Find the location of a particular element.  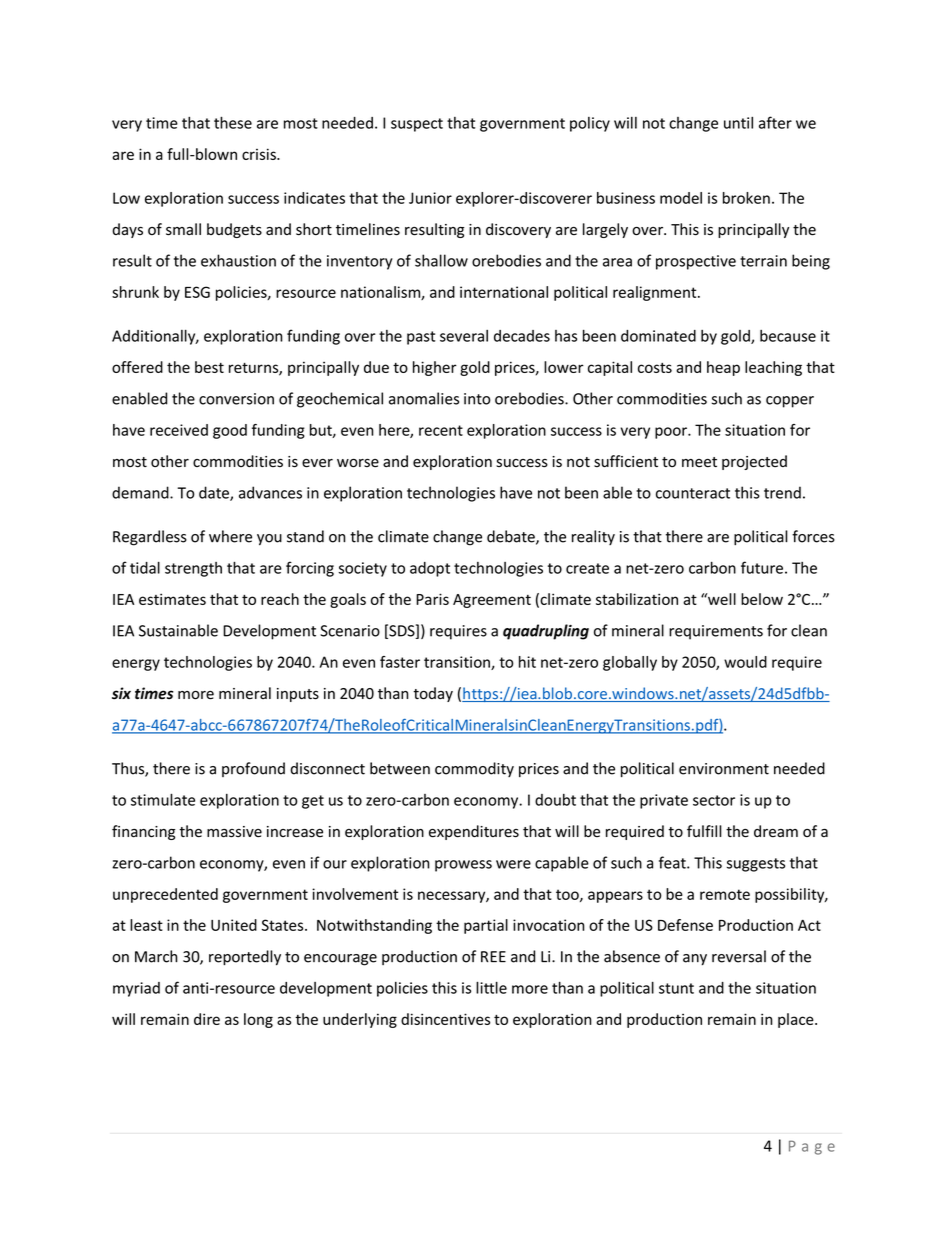

little is located at coordinates (491, 987).
